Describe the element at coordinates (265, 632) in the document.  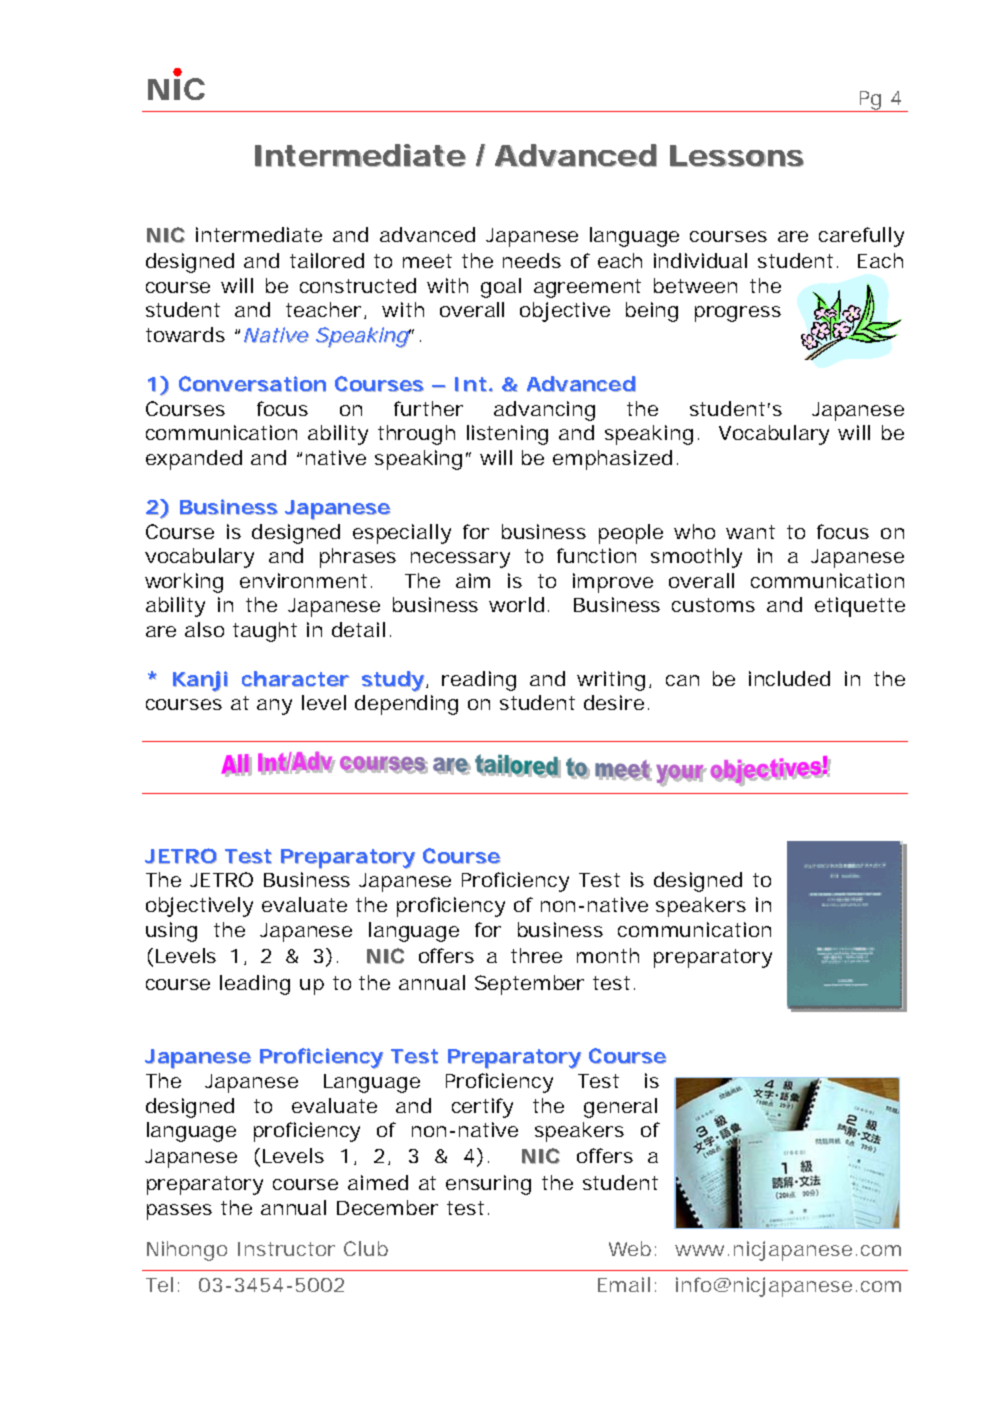
I see `taught` at that location.
